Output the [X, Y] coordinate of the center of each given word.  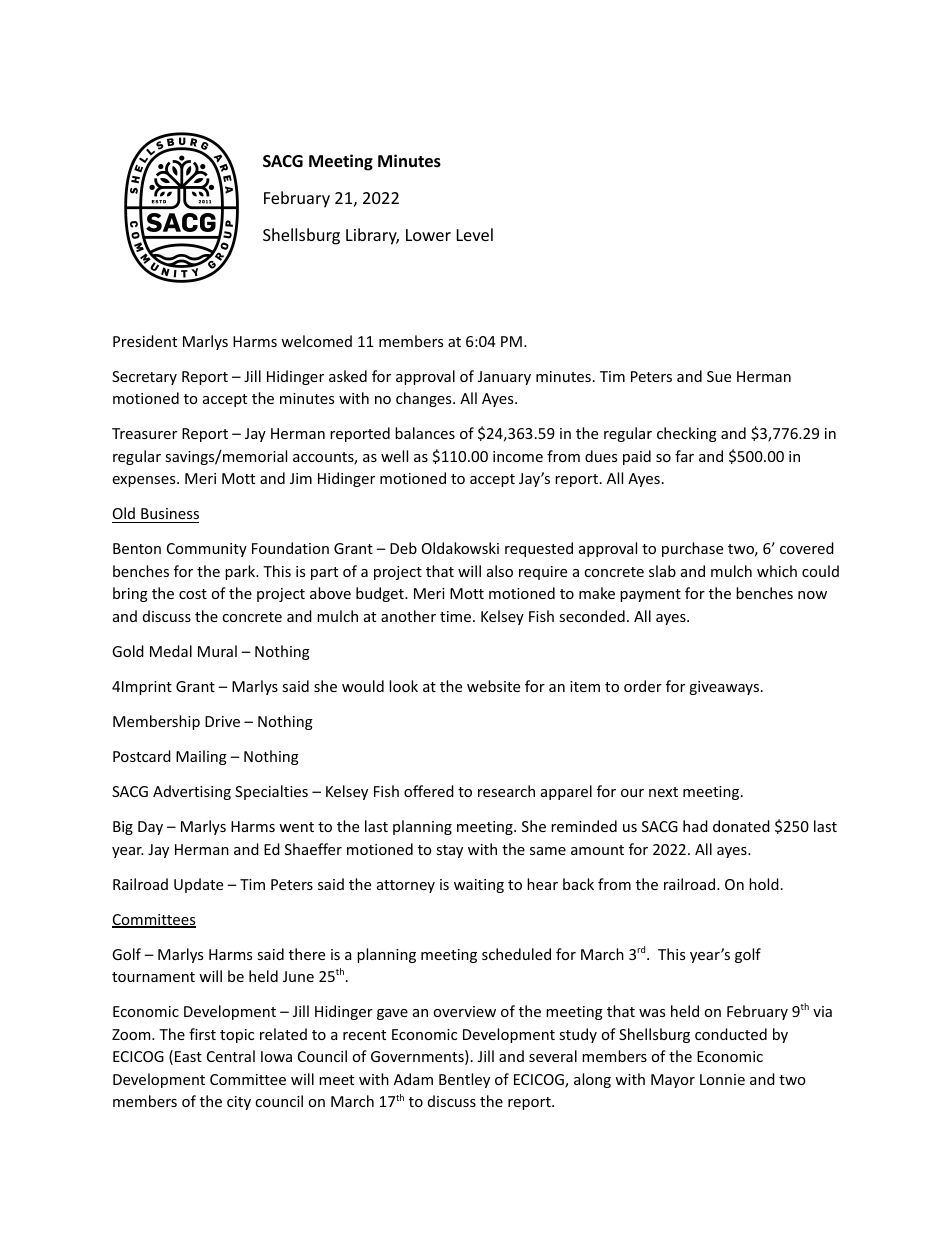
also [500, 571]
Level [475, 234]
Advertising [192, 792]
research [506, 791]
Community [207, 550]
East [188, 1056]
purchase [692, 549]
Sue [719, 376]
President [145, 341]
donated [741, 826]
